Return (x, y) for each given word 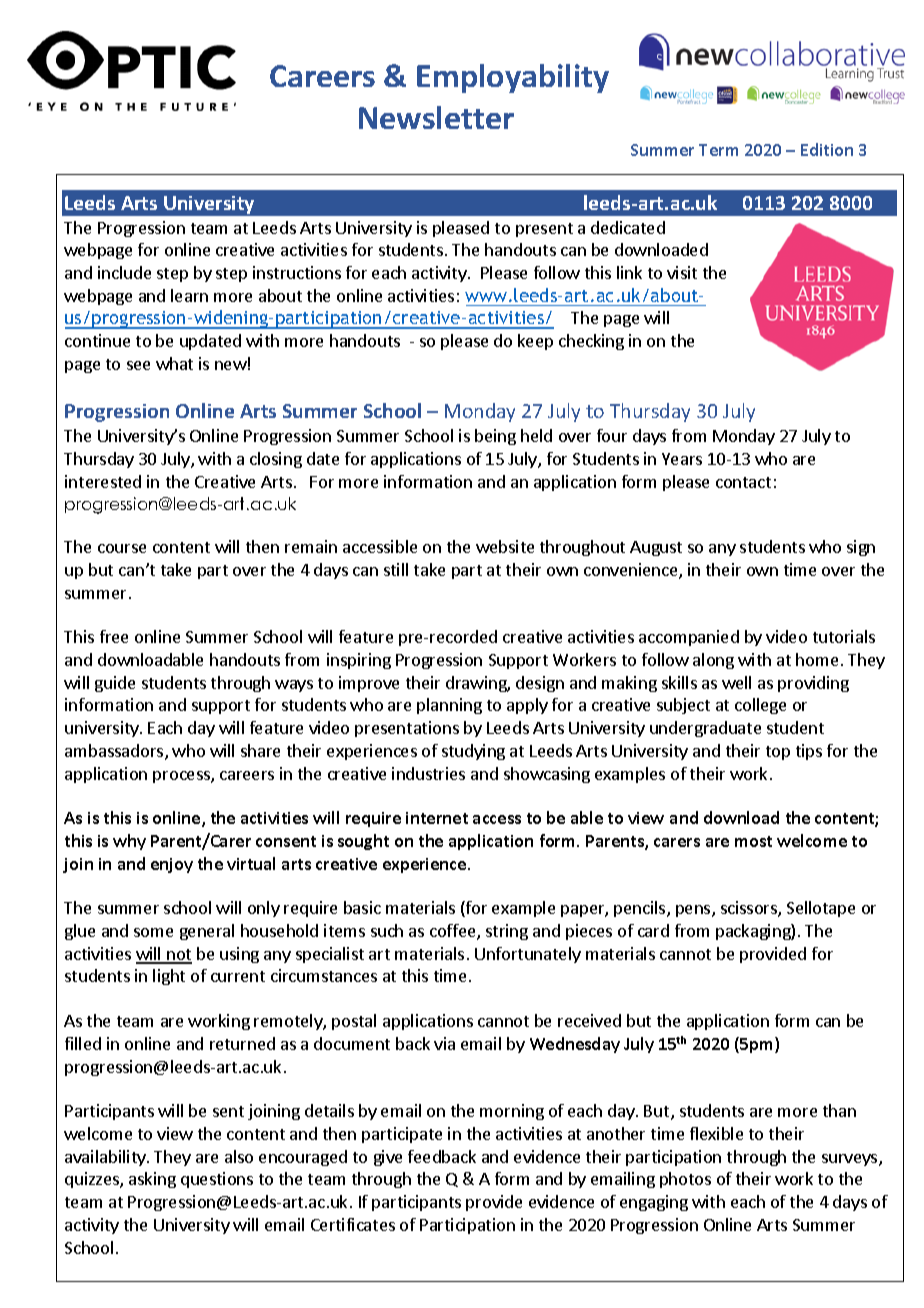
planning (449, 706)
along (713, 661)
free (114, 636)
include (124, 272)
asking (152, 1180)
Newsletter (436, 117)
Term (718, 150)
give (388, 1158)
